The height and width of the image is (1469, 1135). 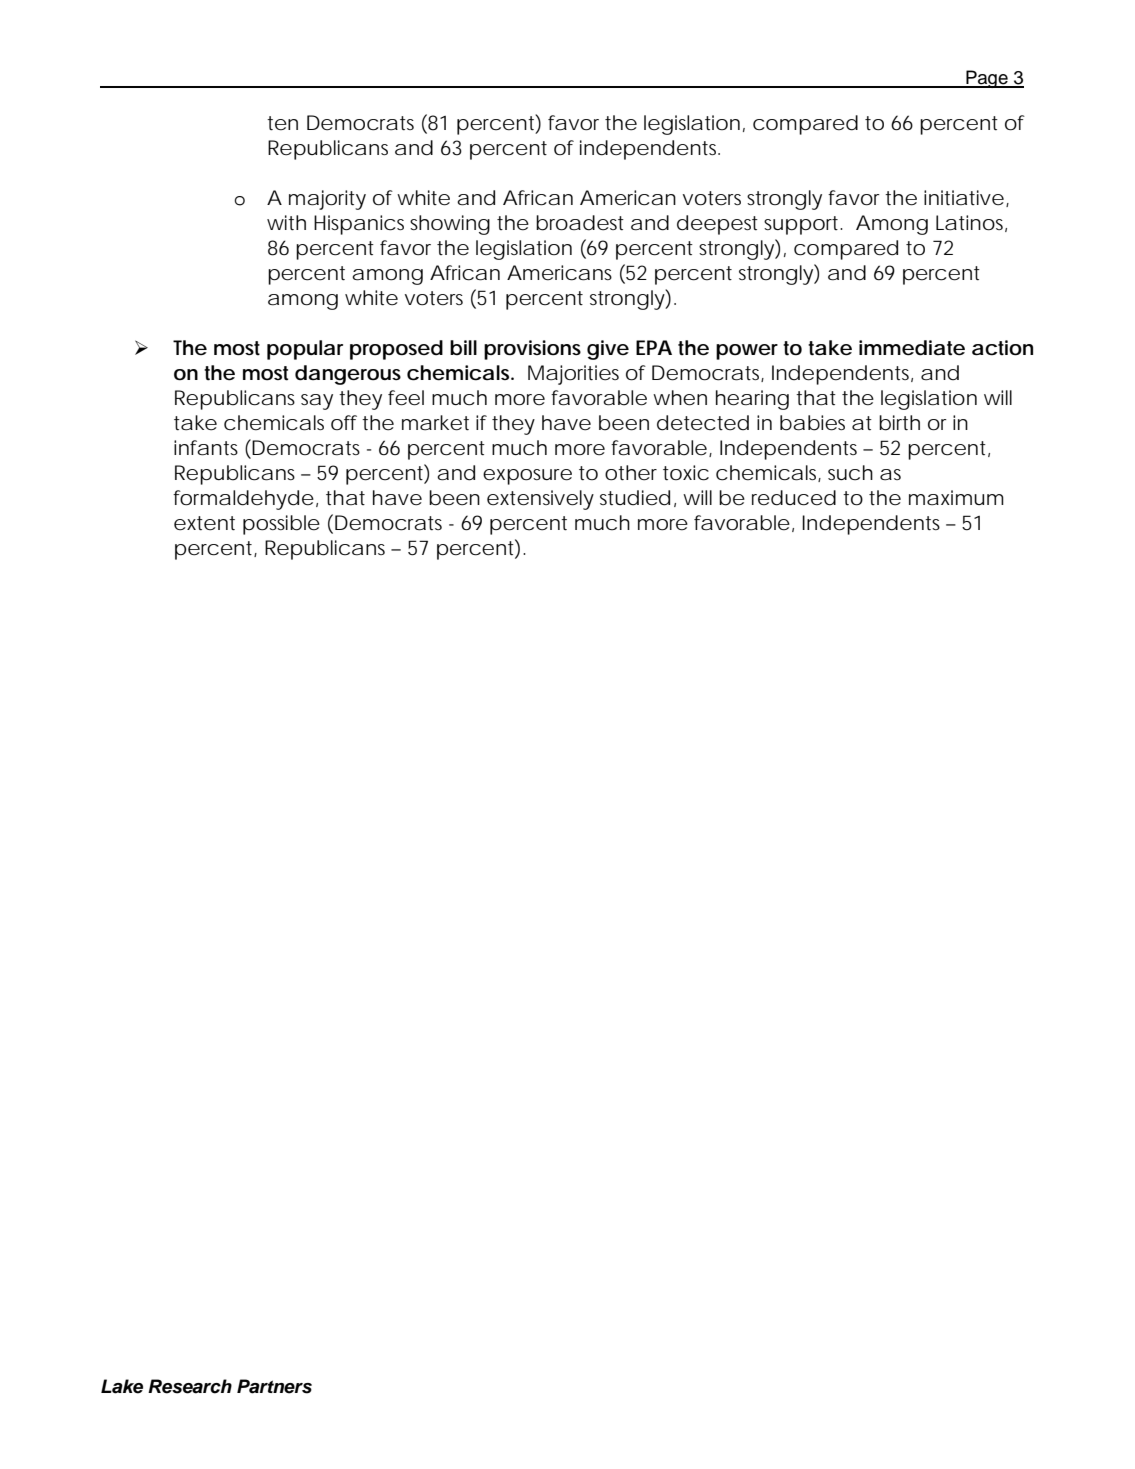 I want to click on majority, so click(x=327, y=200).
